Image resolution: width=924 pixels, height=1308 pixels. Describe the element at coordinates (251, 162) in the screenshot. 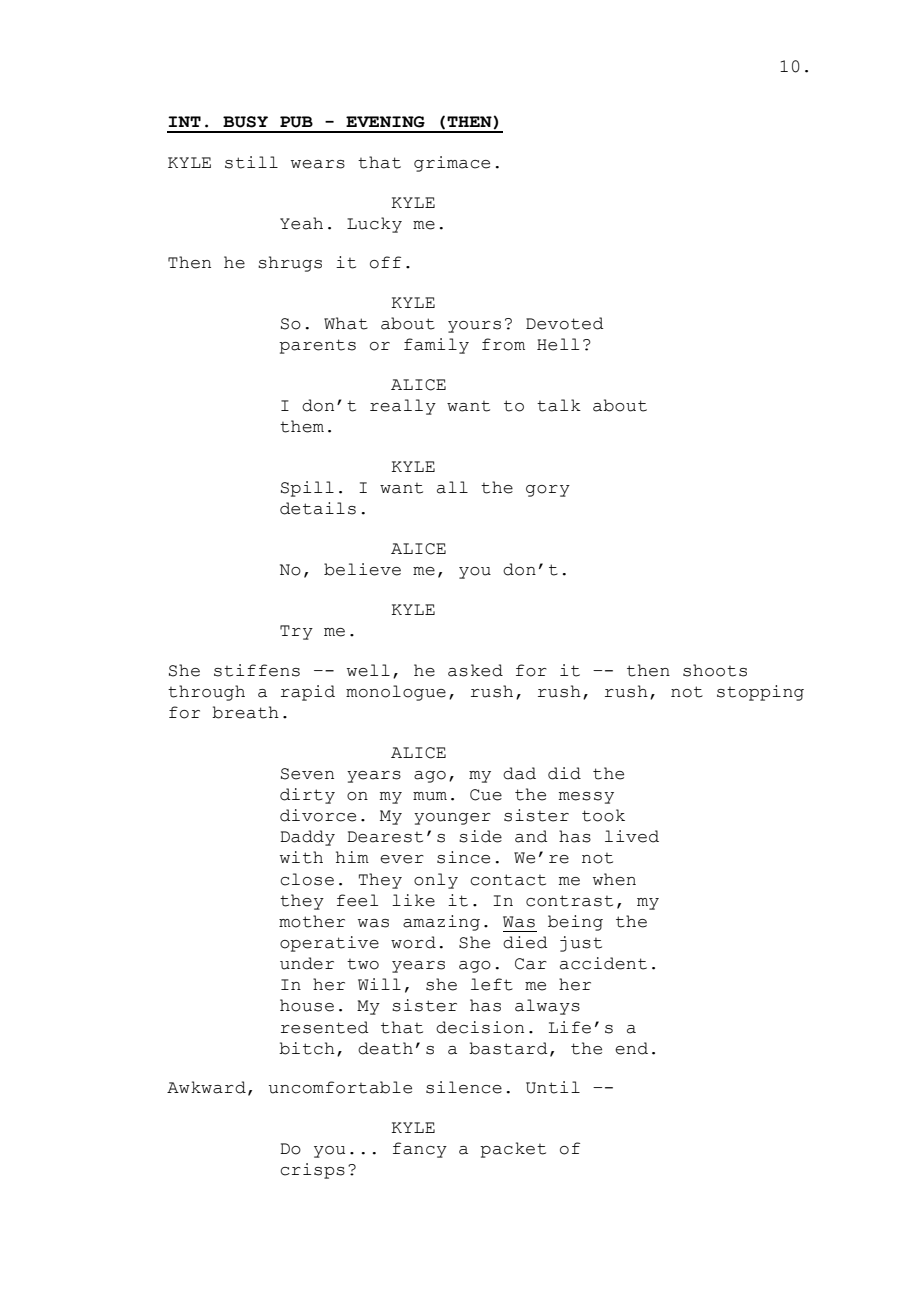

I see `still` at that location.
